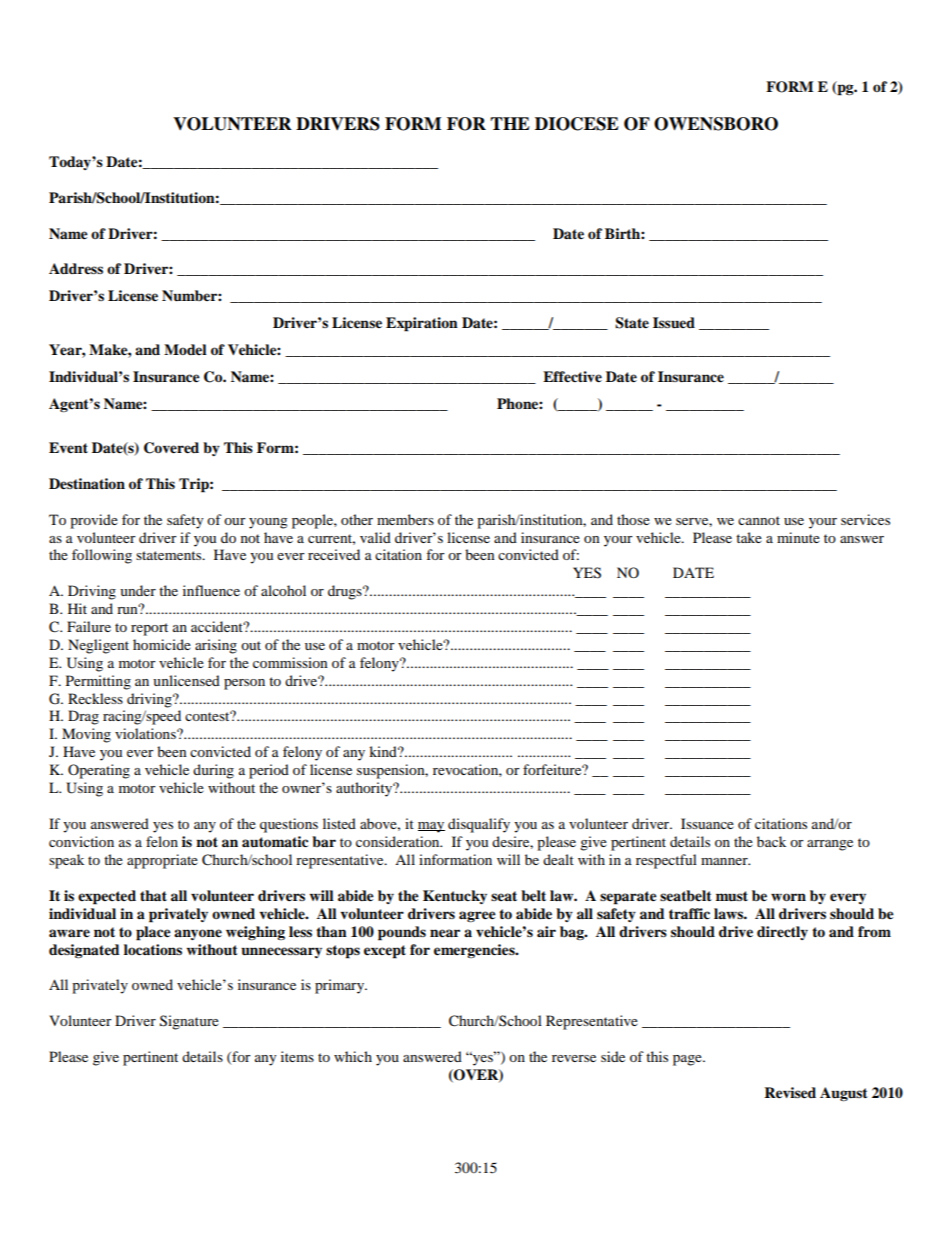  Describe the element at coordinates (577, 124) in the page. I see `DIOCESE` at that location.
